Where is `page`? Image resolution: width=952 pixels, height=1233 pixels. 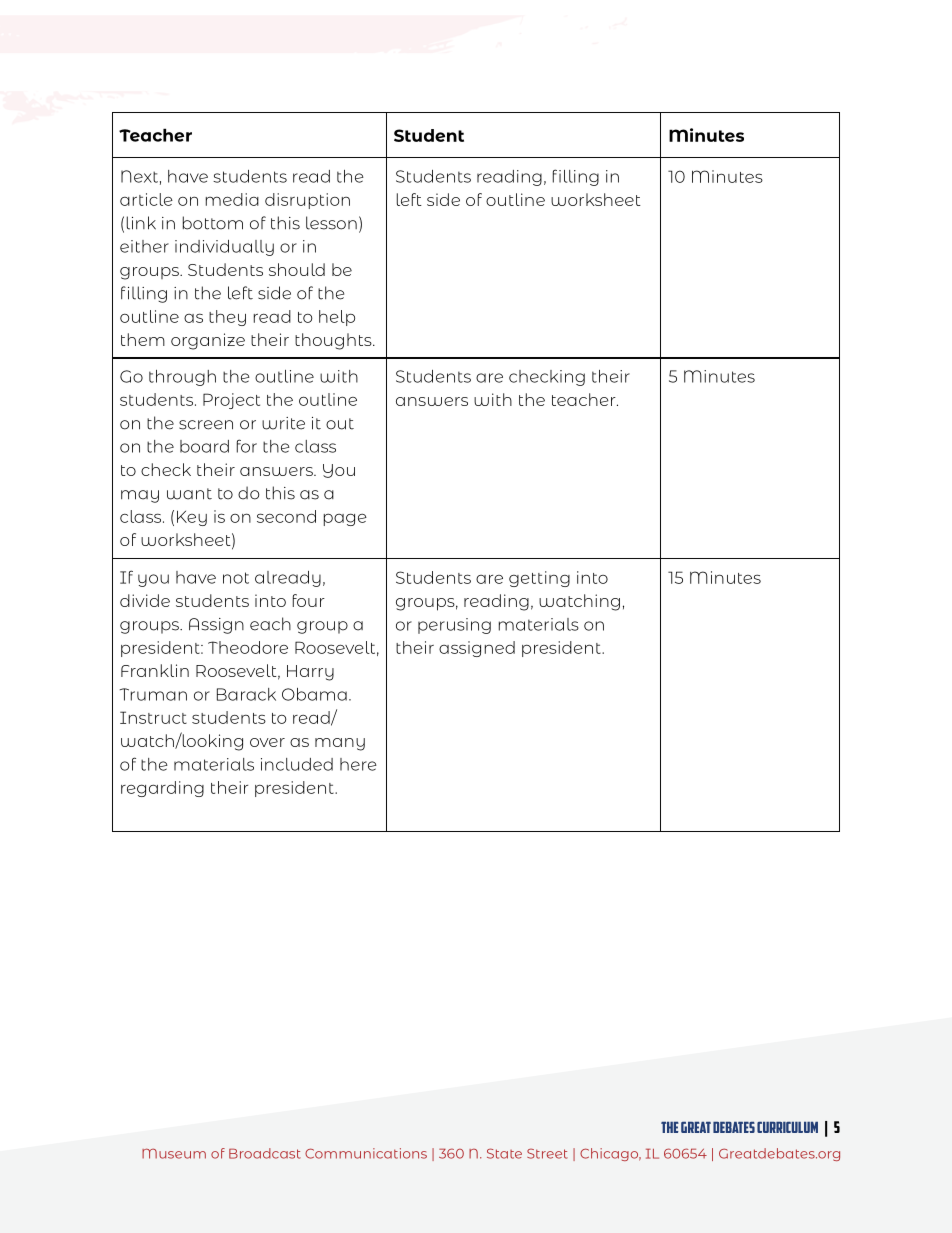
page is located at coordinates (345, 519).
